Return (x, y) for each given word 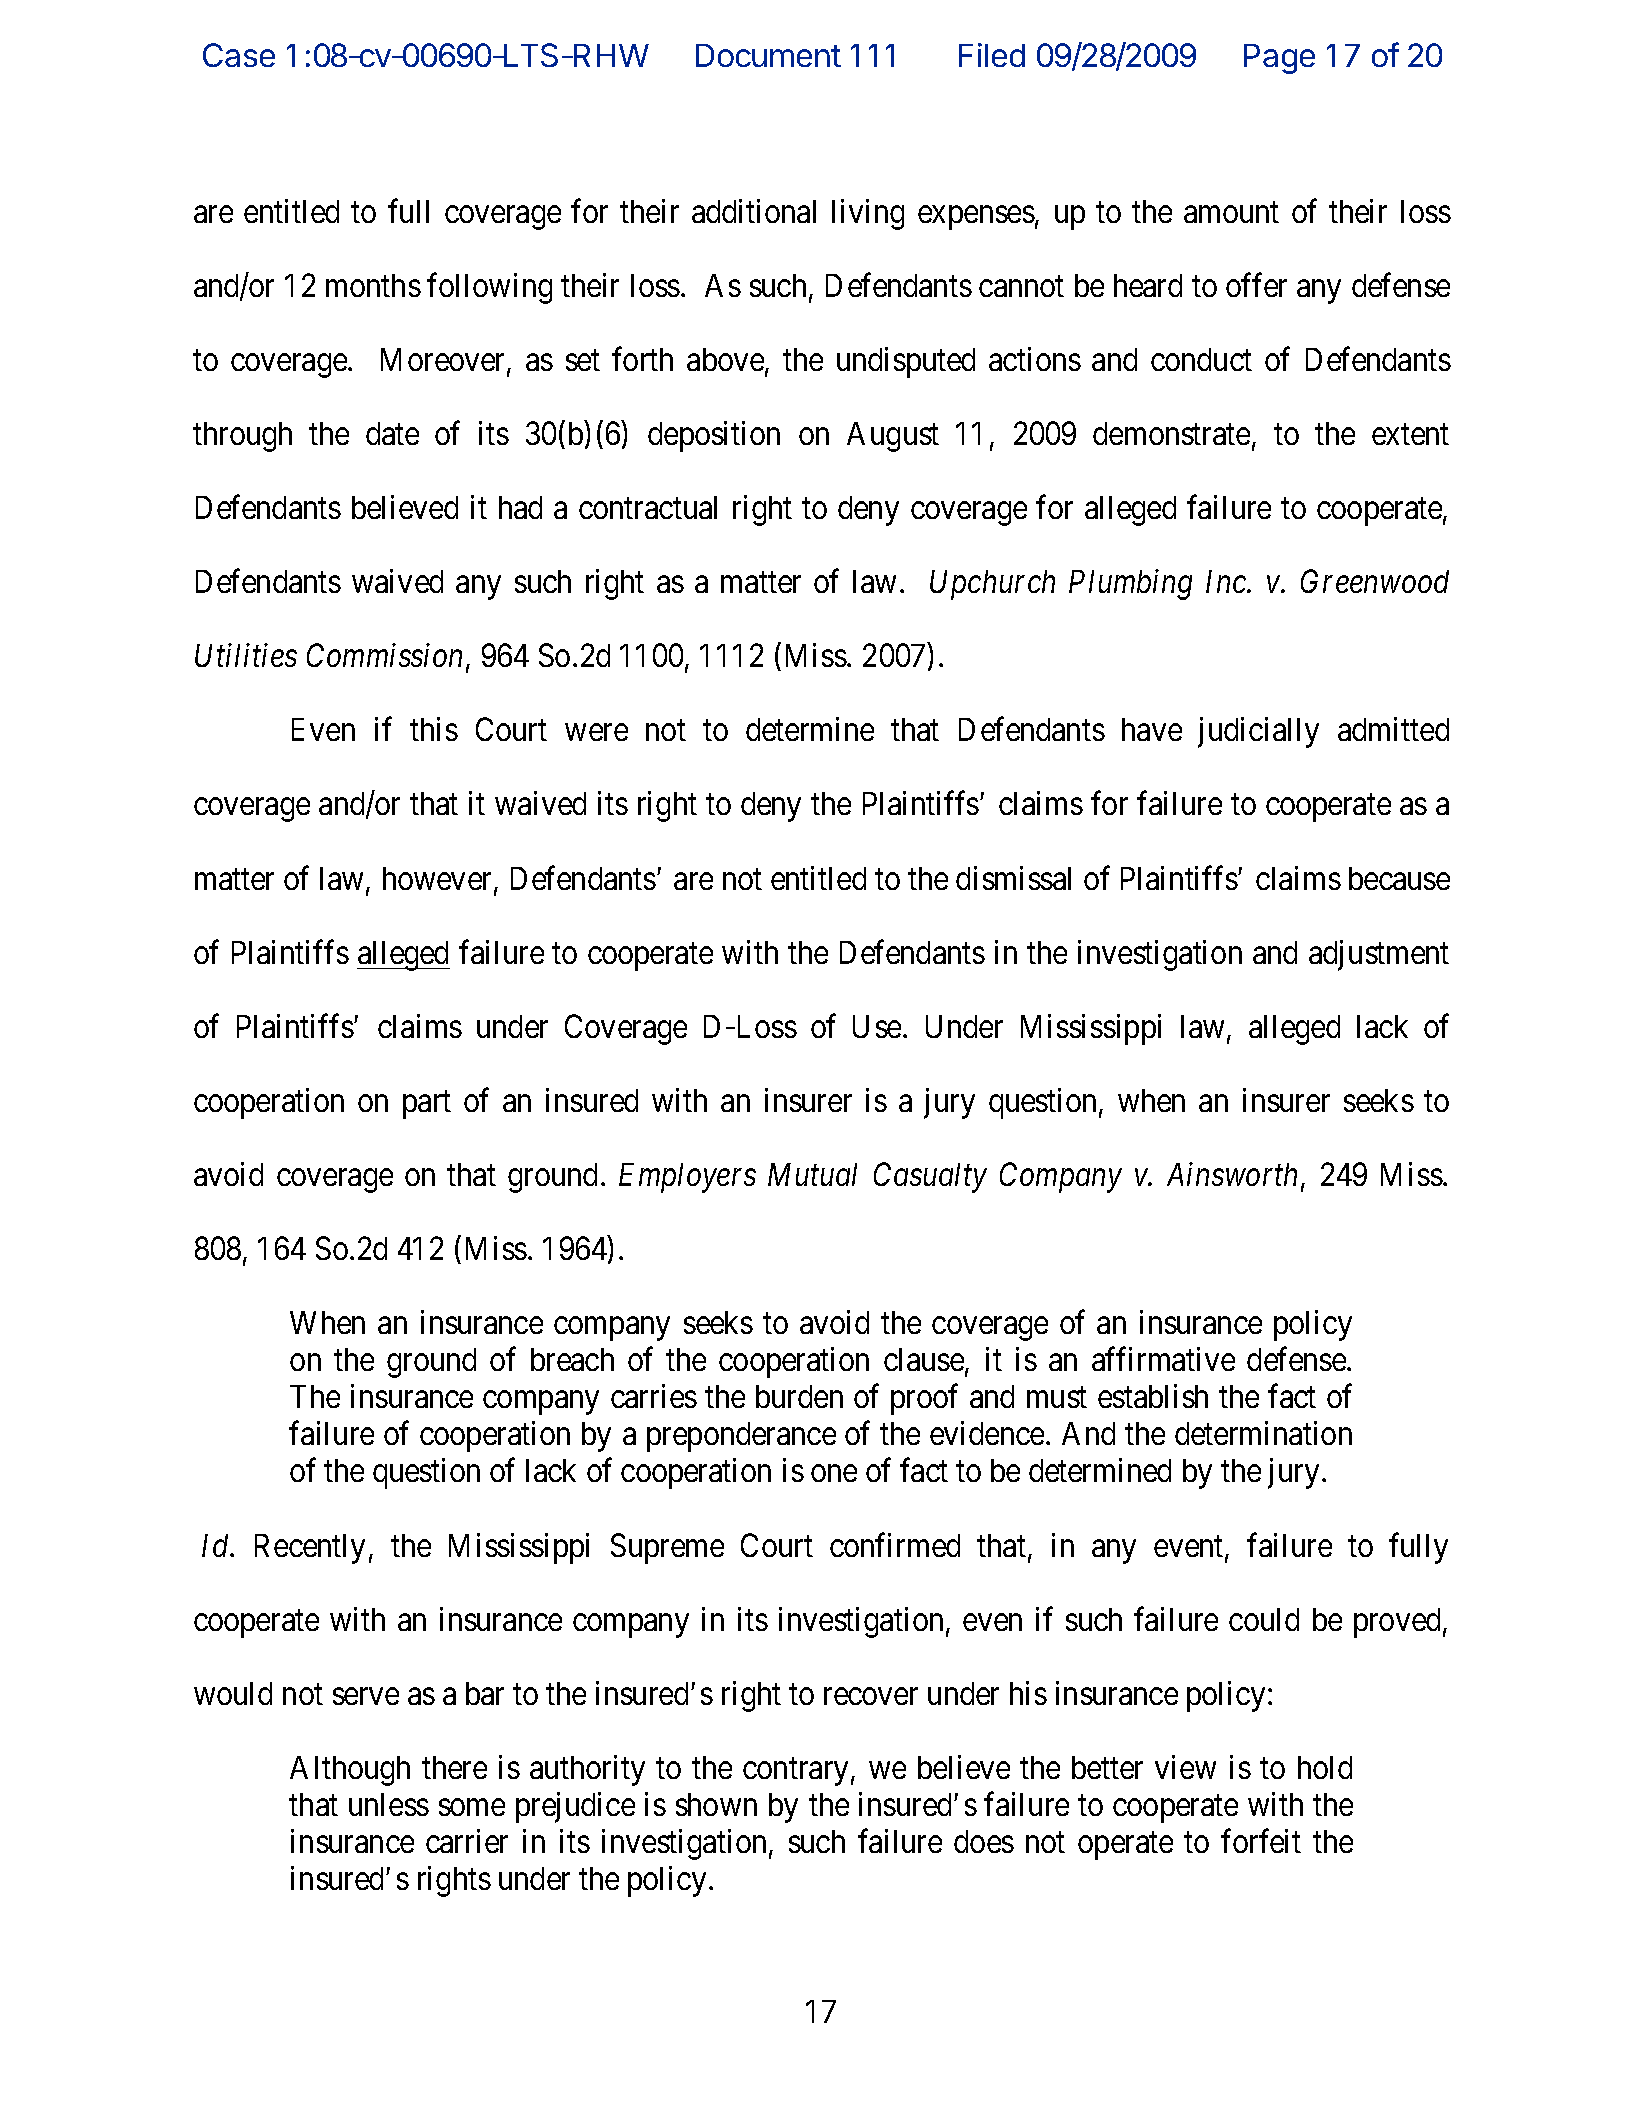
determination (1263, 1433)
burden (799, 1396)
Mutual (812, 1174)
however (439, 880)
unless (389, 1804)
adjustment (1379, 955)
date (392, 433)
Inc (1227, 581)
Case (239, 55)
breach (572, 1359)
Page (1279, 59)
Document (768, 55)
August (893, 437)
